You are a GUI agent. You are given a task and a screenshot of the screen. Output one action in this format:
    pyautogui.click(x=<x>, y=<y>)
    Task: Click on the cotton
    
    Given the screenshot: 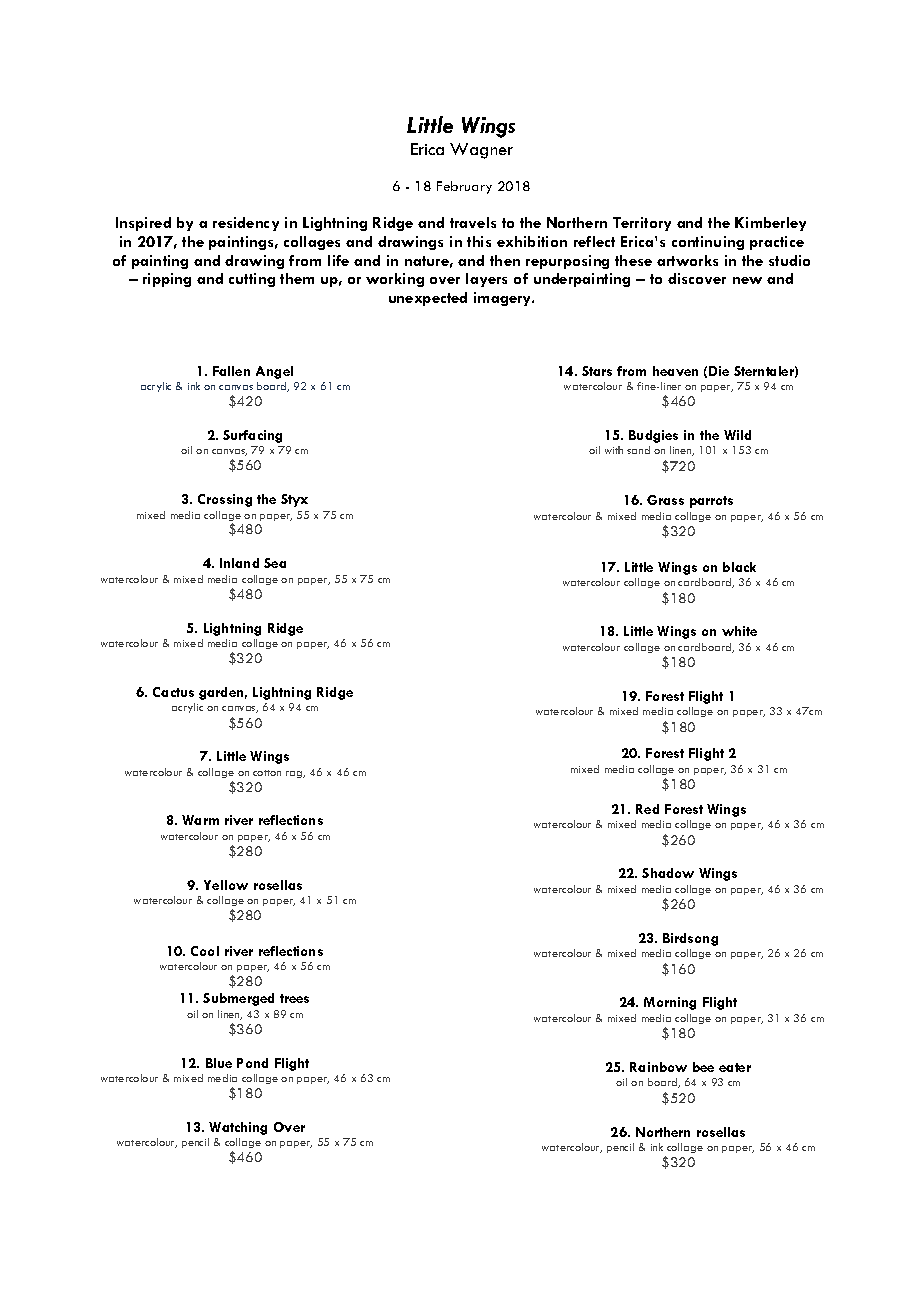 What is the action you would take?
    pyautogui.click(x=267, y=773)
